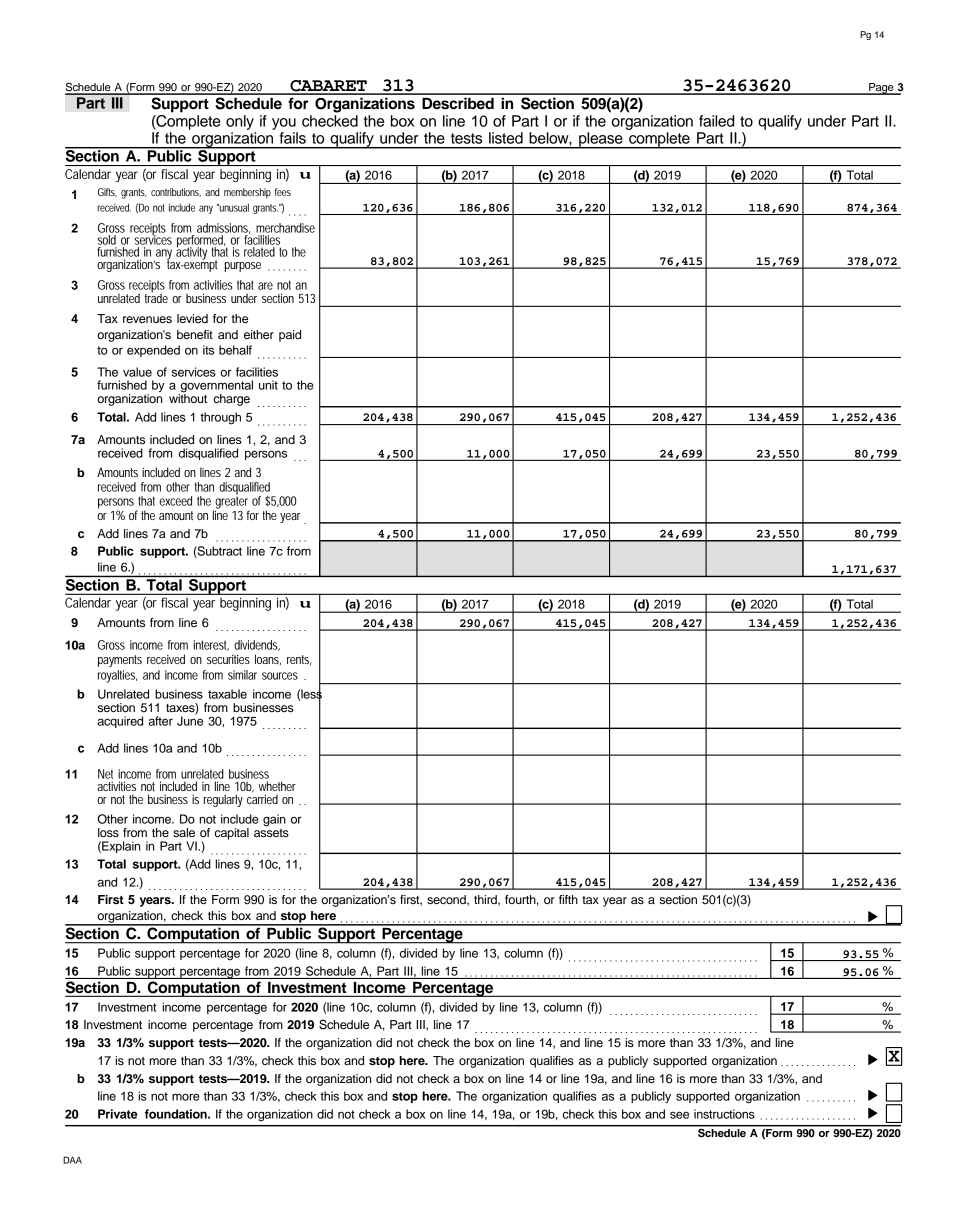 The height and width of the screenshot is (1232, 966). What do you see at coordinates (184, 832) in the screenshot?
I see `sale` at bounding box center [184, 832].
